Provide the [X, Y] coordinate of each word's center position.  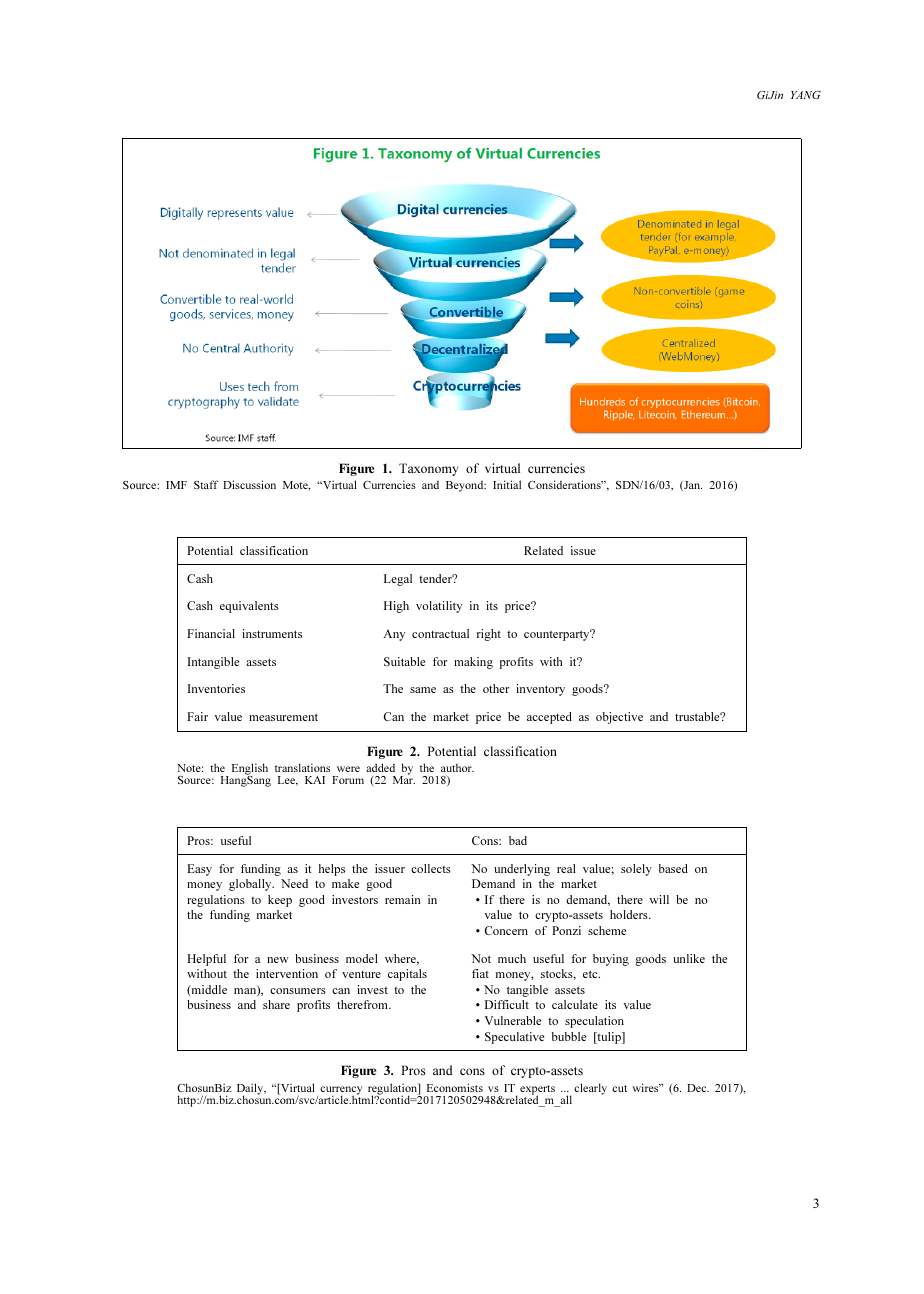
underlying [522, 870]
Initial [507, 484]
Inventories [216, 688]
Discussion [249, 484]
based [673, 868]
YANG [806, 95]
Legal [398, 580]
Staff [206, 484]
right [489, 635]
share [276, 1004]
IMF [176, 485]
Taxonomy [428, 469]
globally [251, 885]
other [496, 688]
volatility [439, 607]
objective [619, 718]
